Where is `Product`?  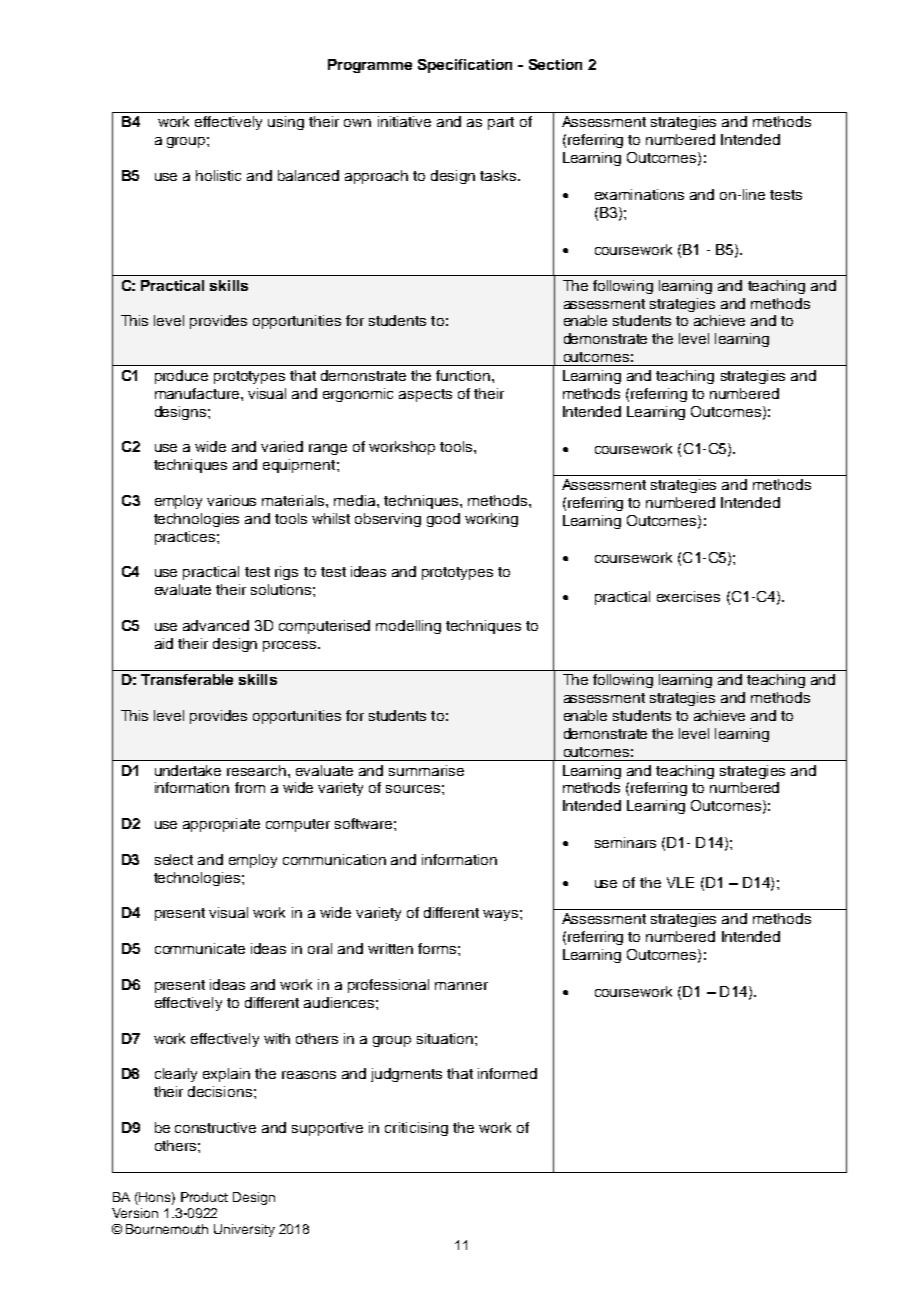
Product is located at coordinates (204, 1197).
